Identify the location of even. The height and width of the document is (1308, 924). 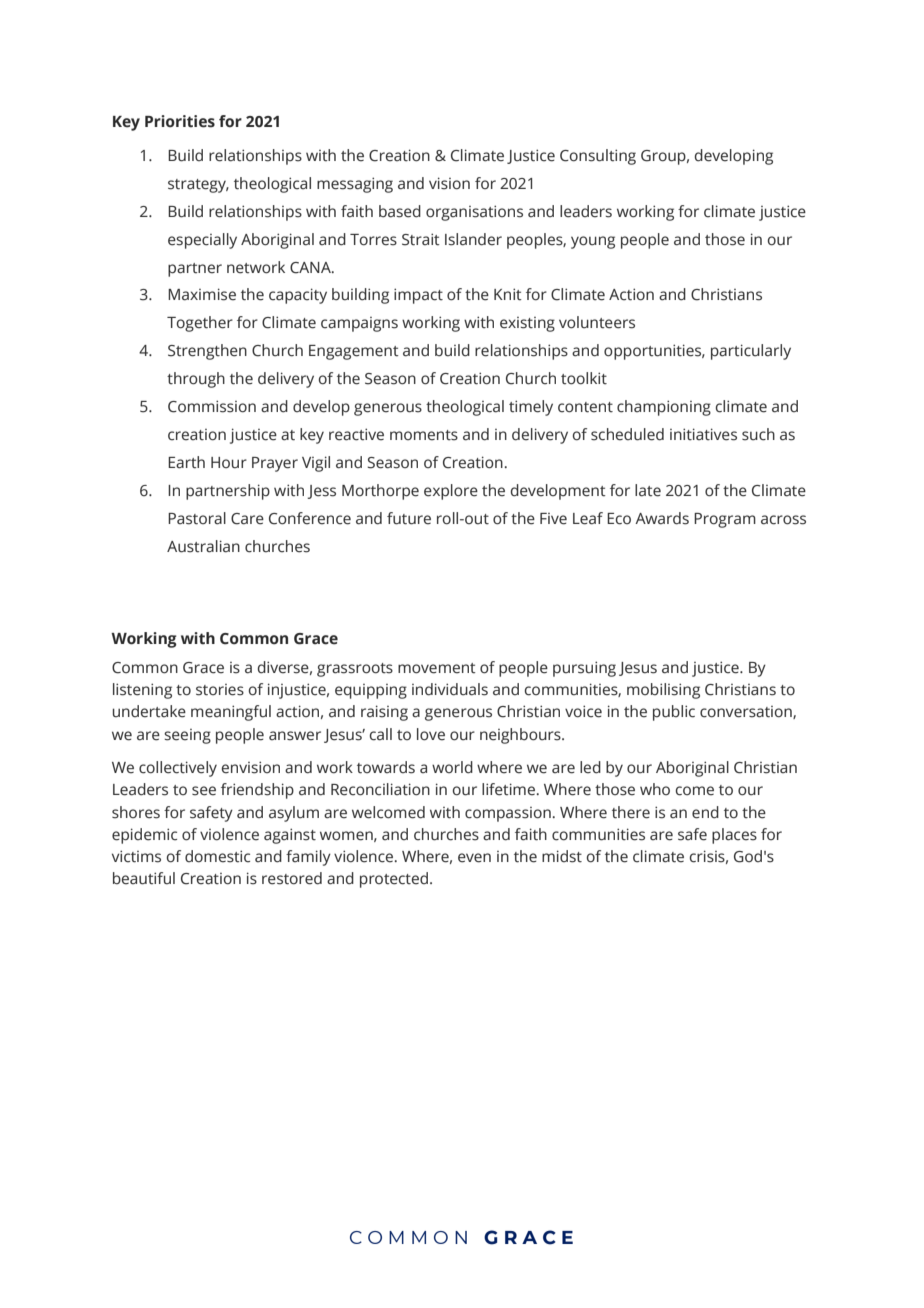
(474, 858).
